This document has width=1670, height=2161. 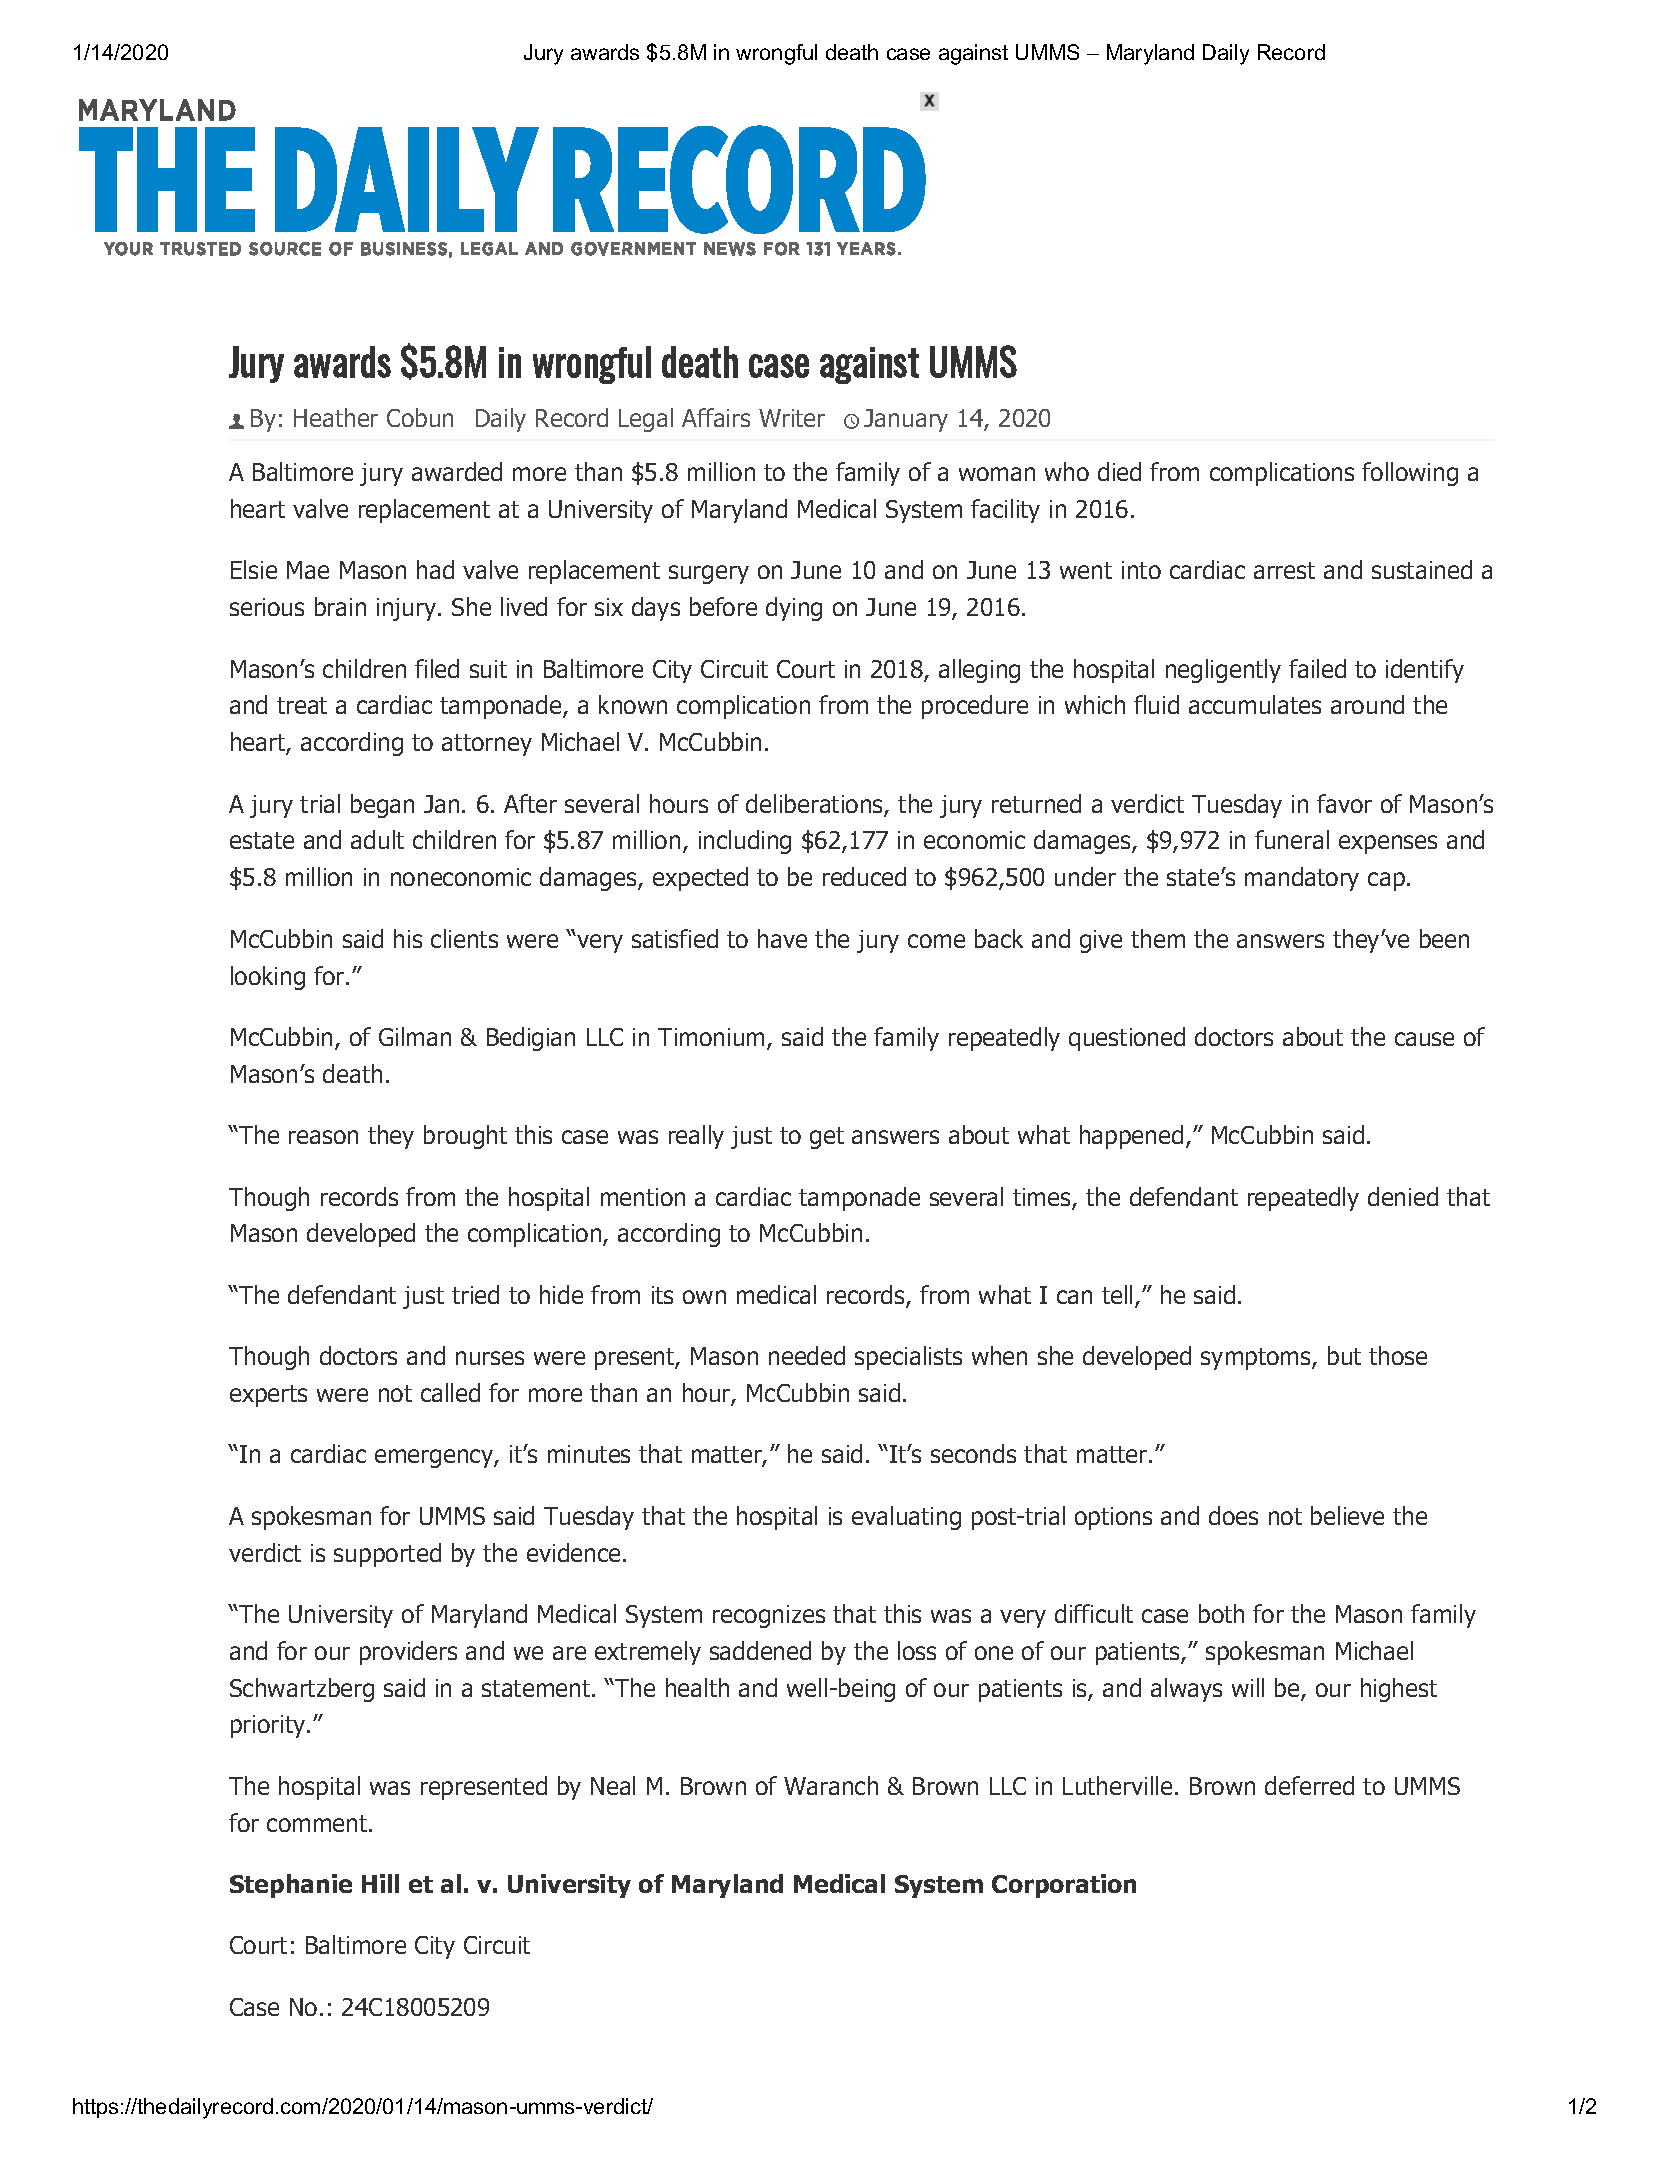 What do you see at coordinates (465, 1137) in the document?
I see `brought` at bounding box center [465, 1137].
